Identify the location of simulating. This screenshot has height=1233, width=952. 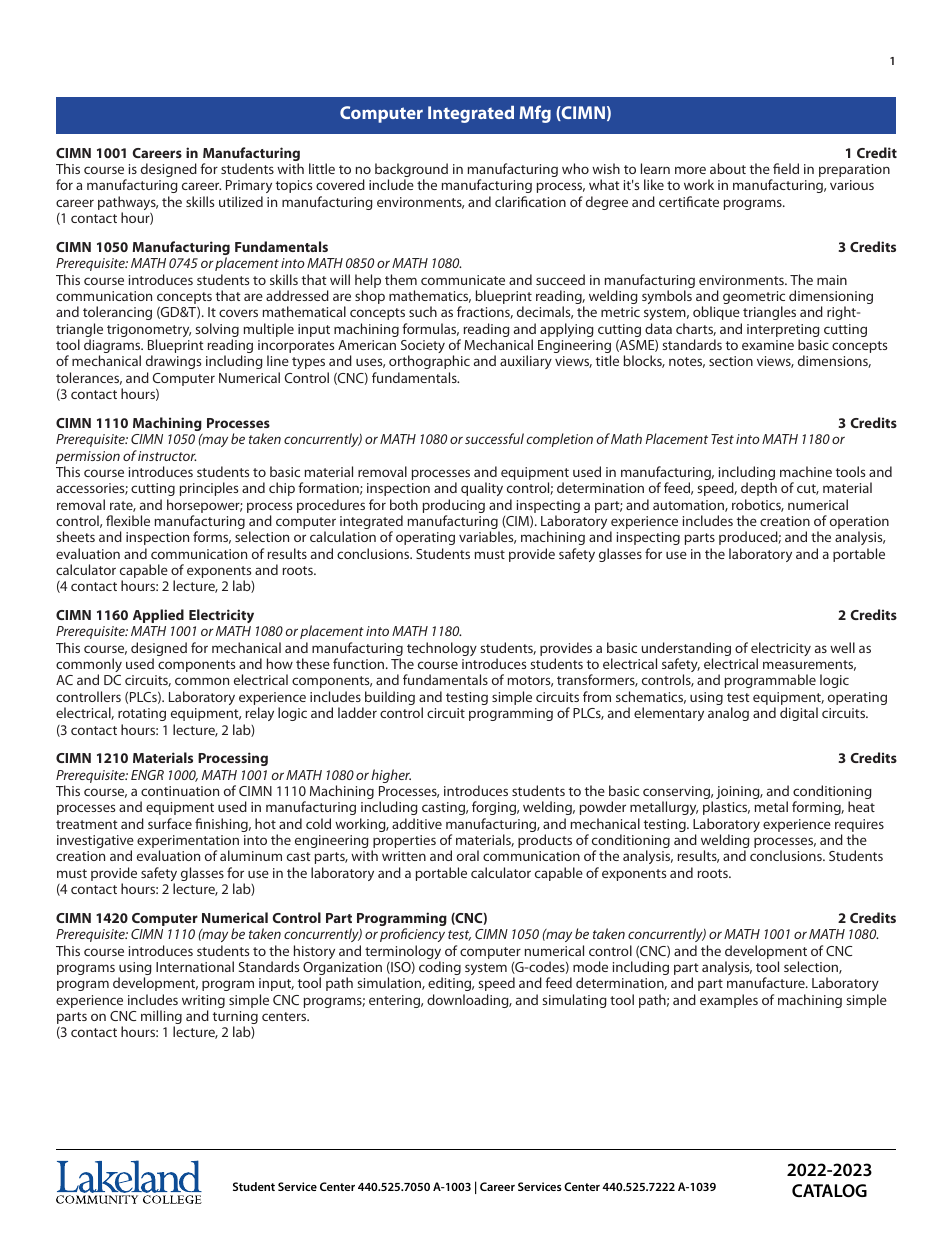
(574, 1001).
